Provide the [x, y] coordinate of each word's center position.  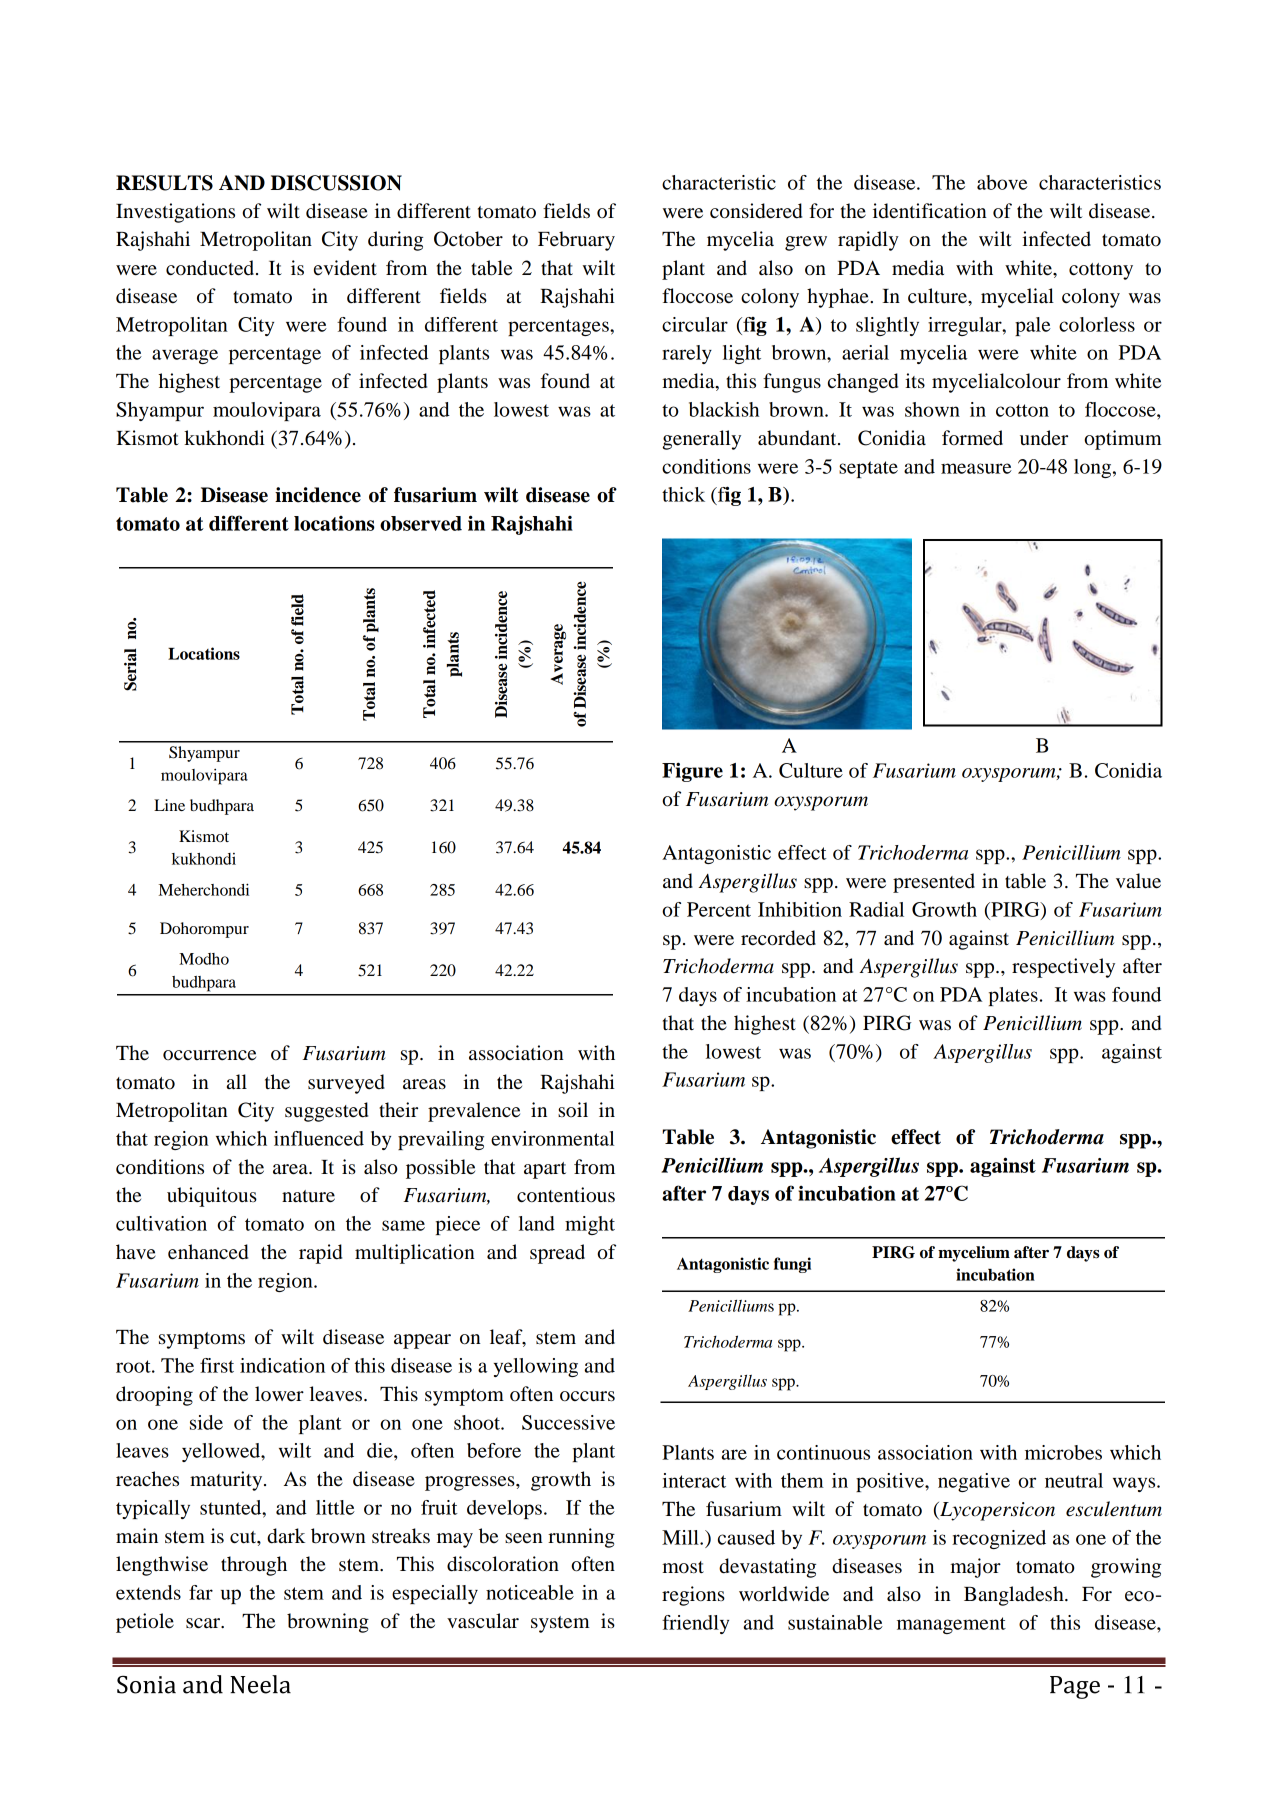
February [576, 241]
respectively [1063, 968]
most [683, 1567]
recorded [778, 938]
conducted [210, 268]
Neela [260, 1684]
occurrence [209, 1055]
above [1002, 182]
